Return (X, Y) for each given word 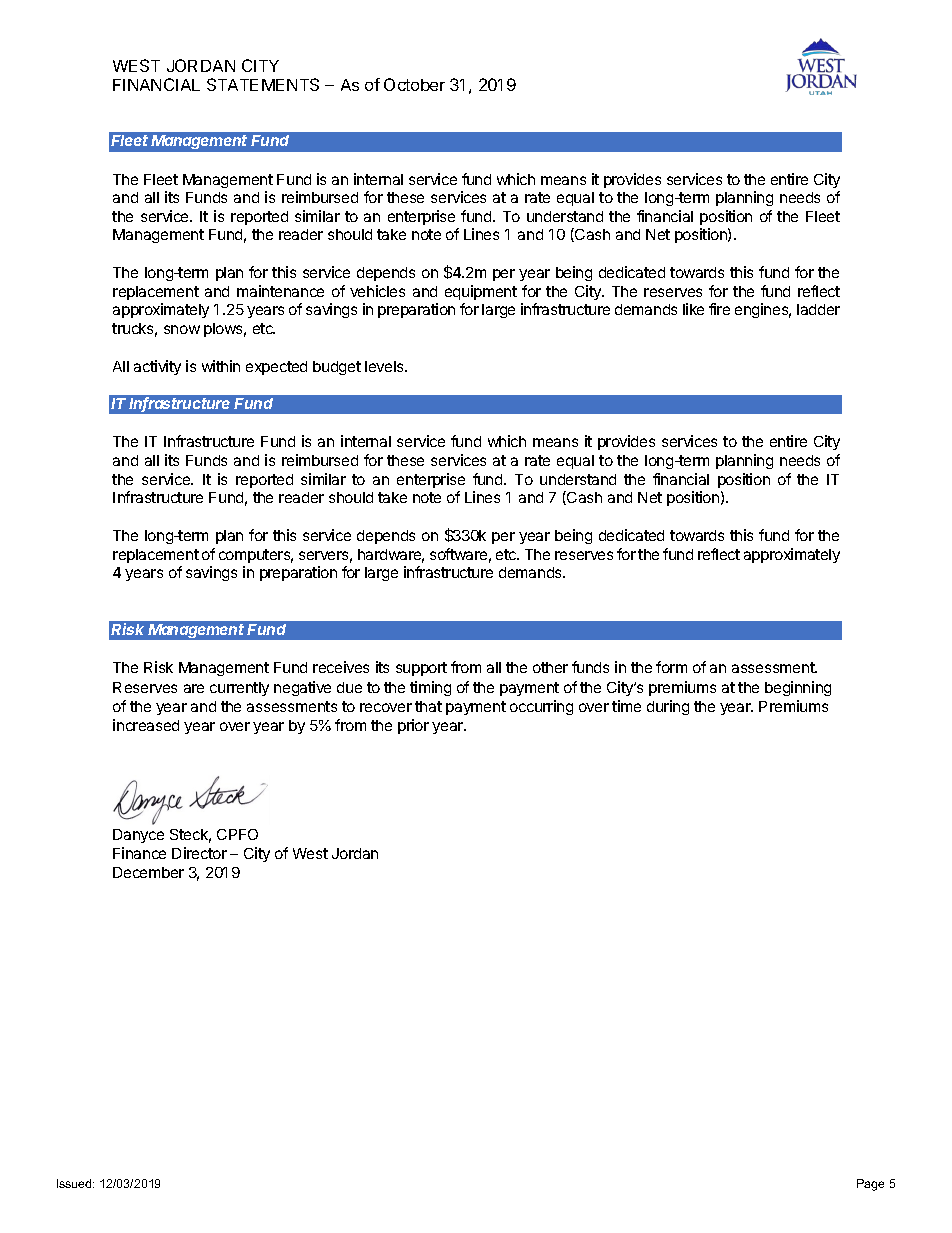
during (668, 707)
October (414, 84)
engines (763, 310)
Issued (75, 1183)
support (421, 669)
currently (239, 689)
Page (870, 1185)
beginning (798, 688)
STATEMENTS (263, 84)
